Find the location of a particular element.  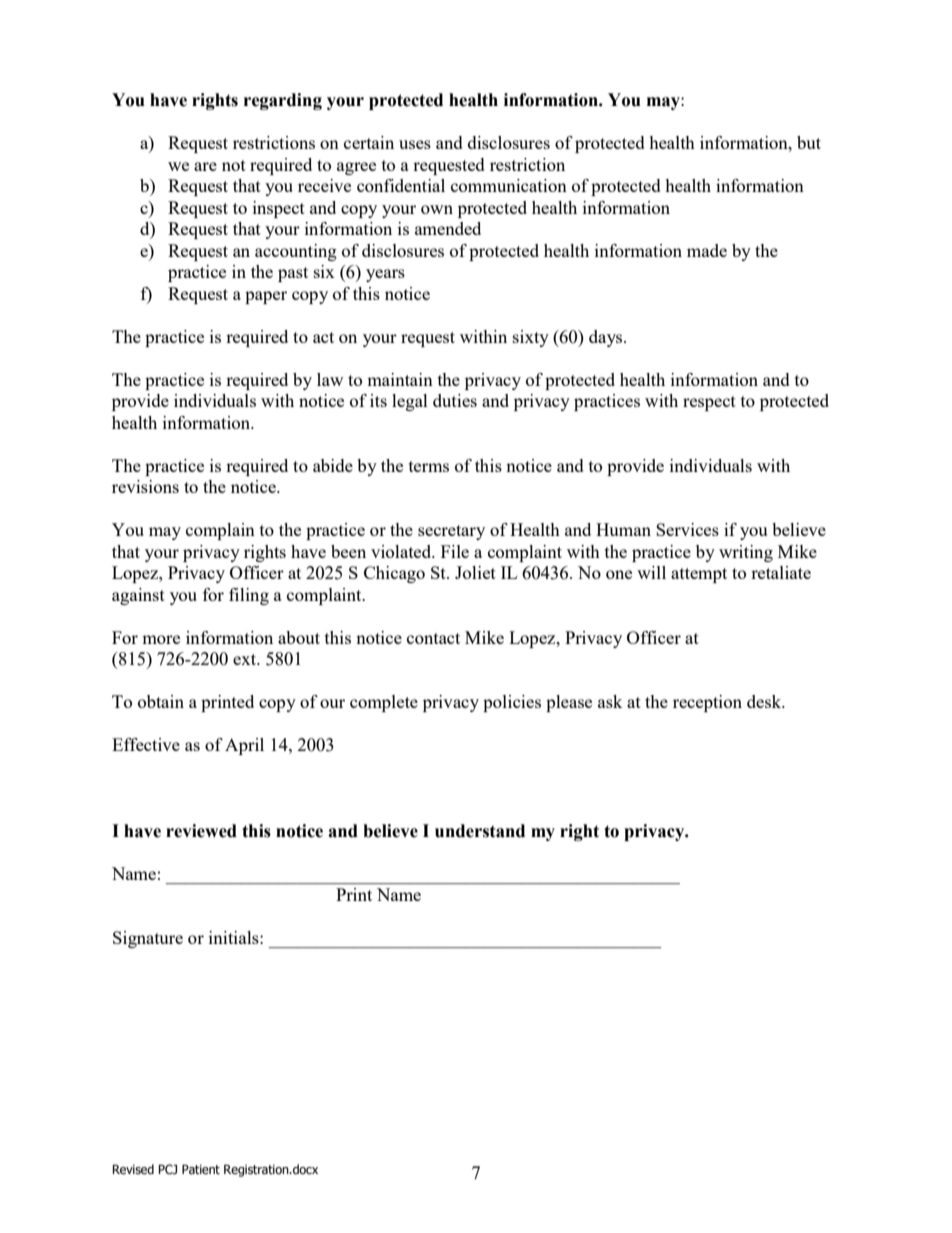

uses is located at coordinates (415, 144).
